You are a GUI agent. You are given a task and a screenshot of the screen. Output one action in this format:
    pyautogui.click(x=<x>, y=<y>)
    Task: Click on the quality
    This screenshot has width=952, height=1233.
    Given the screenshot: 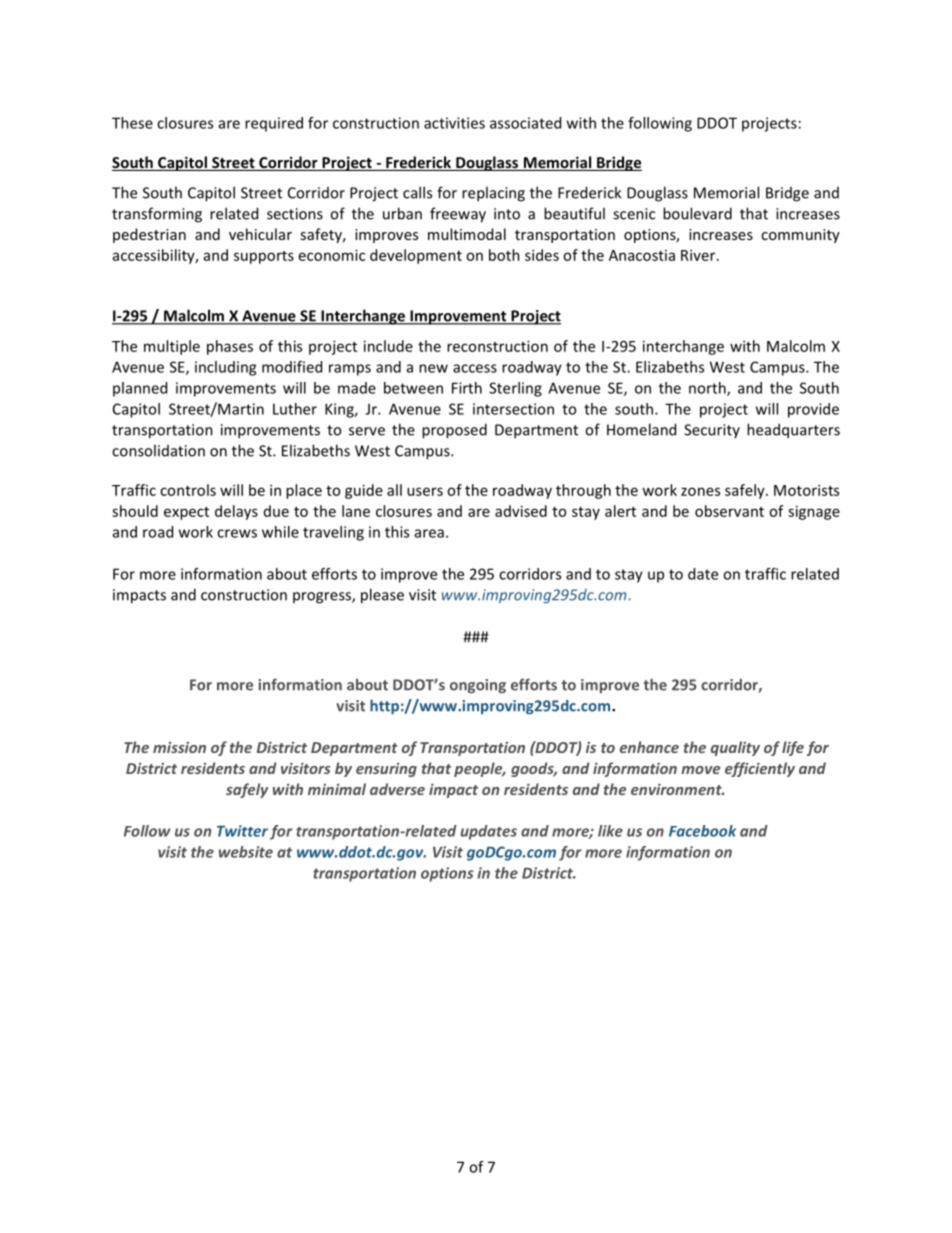 What is the action you would take?
    pyautogui.click(x=735, y=748)
